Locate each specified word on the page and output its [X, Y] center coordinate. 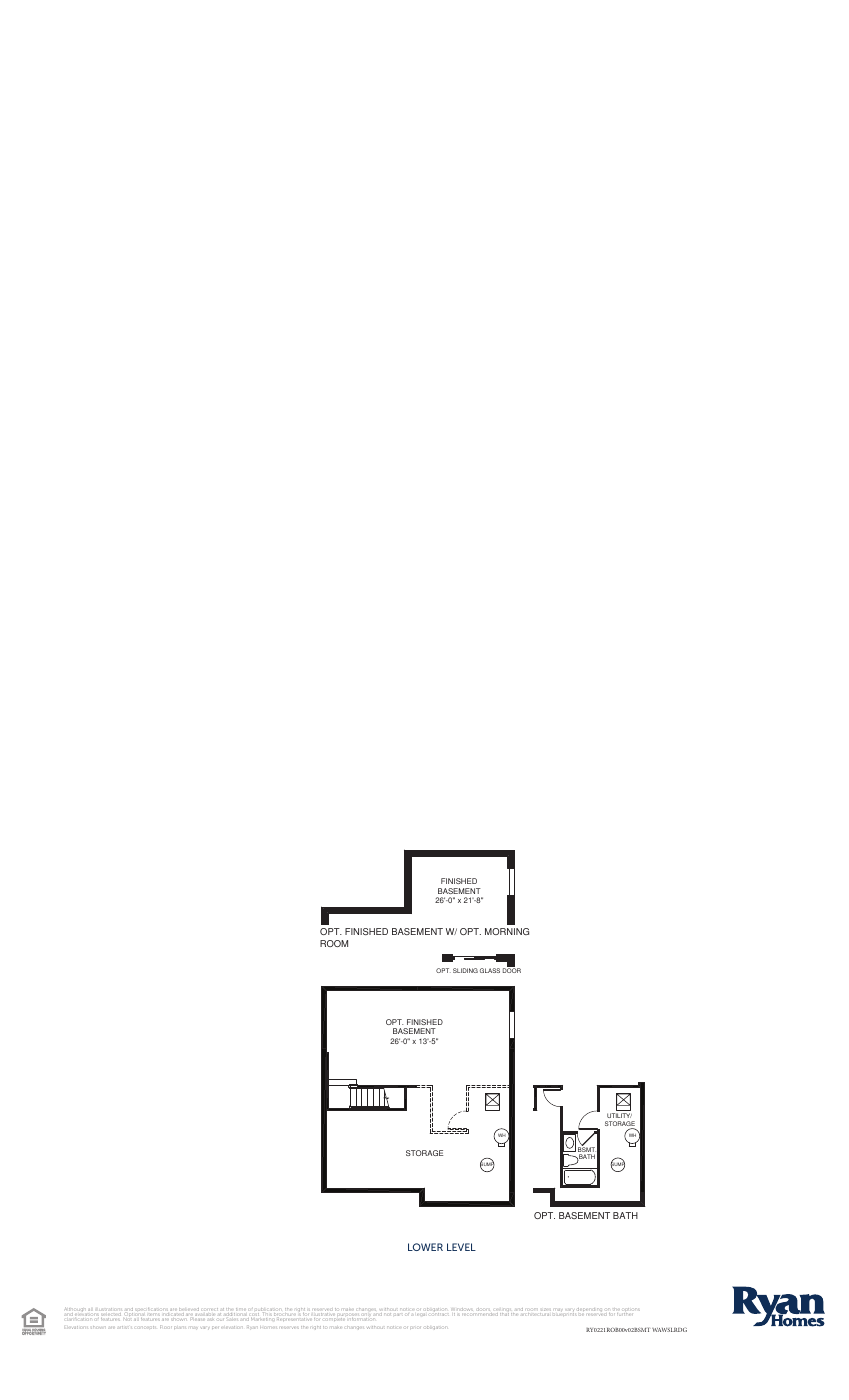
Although [76, 1311]
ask [212, 1320]
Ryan [251, 1328]
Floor [166, 1326]
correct [211, 1309]
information [363, 1319]
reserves [290, 1328]
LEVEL [461, 1247]
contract [439, 1313]
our [221, 1320]
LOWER [425, 1247]
